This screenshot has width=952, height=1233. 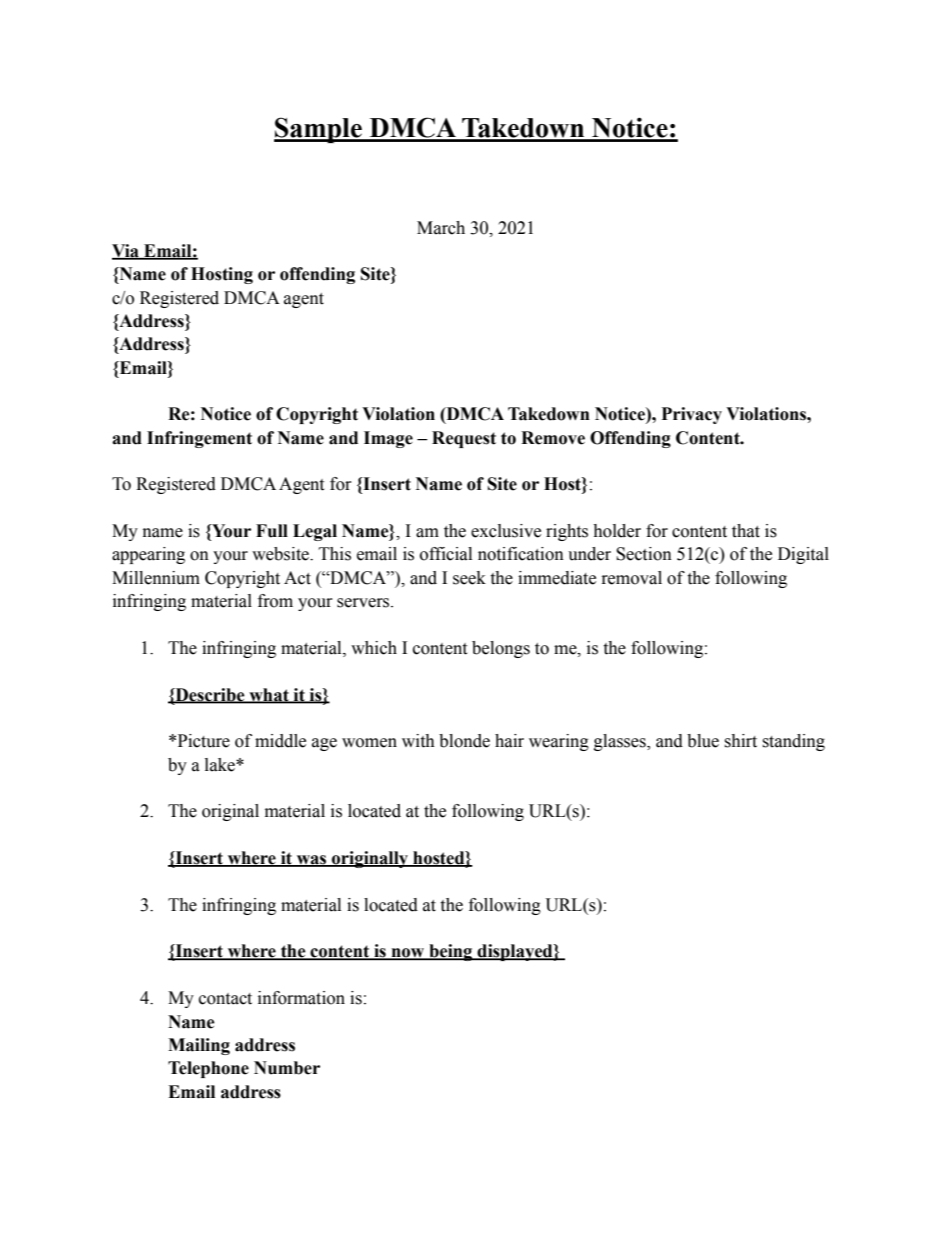 What do you see at coordinates (464, 741) in the screenshot?
I see `blonde` at bounding box center [464, 741].
